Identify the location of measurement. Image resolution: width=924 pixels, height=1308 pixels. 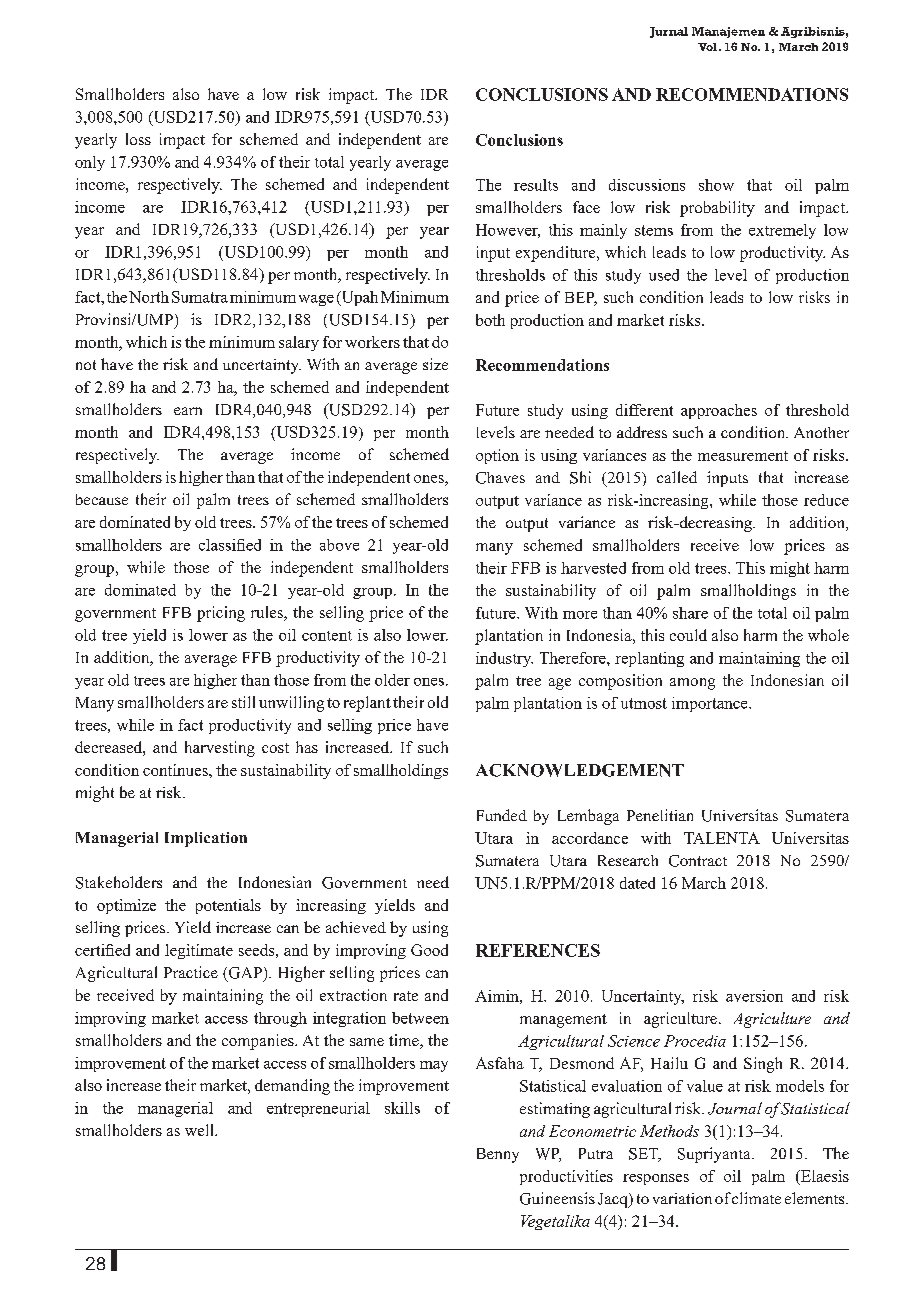
(743, 456).
